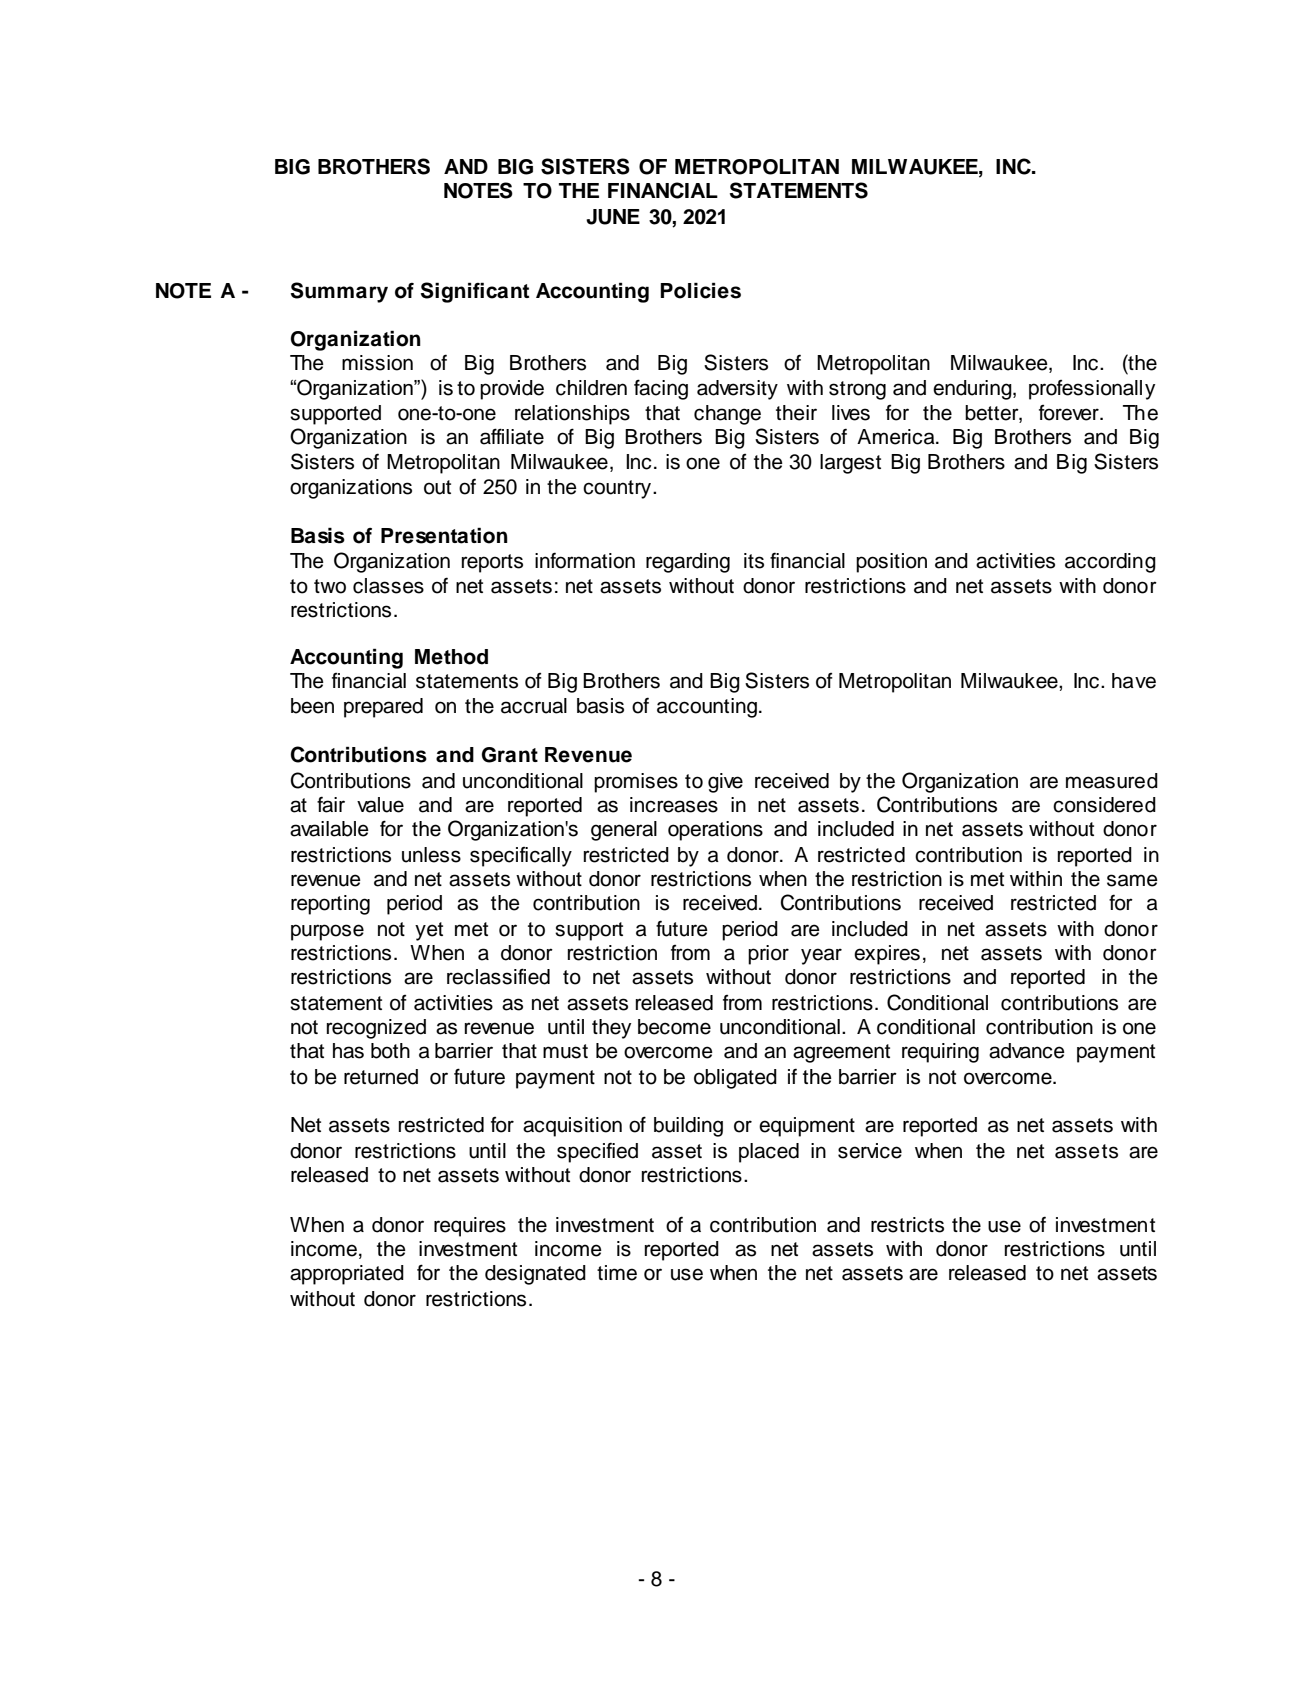  Describe the element at coordinates (1092, 390) in the image. I see `professionally` at that location.
